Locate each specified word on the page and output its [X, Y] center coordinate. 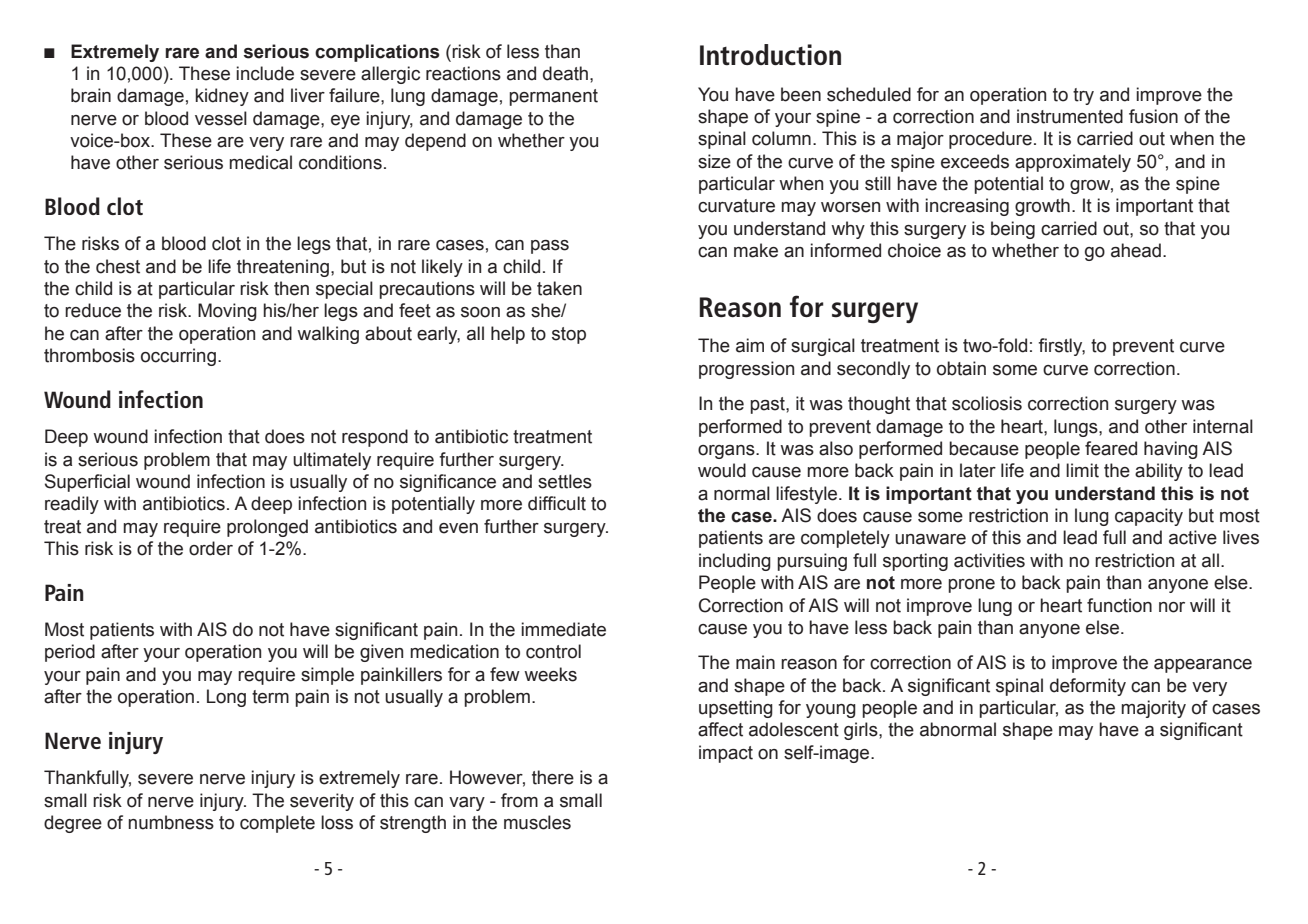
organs [727, 452]
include [265, 73]
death [565, 73]
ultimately [332, 461]
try [1083, 96]
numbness [171, 822]
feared [1111, 448]
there [553, 777]
